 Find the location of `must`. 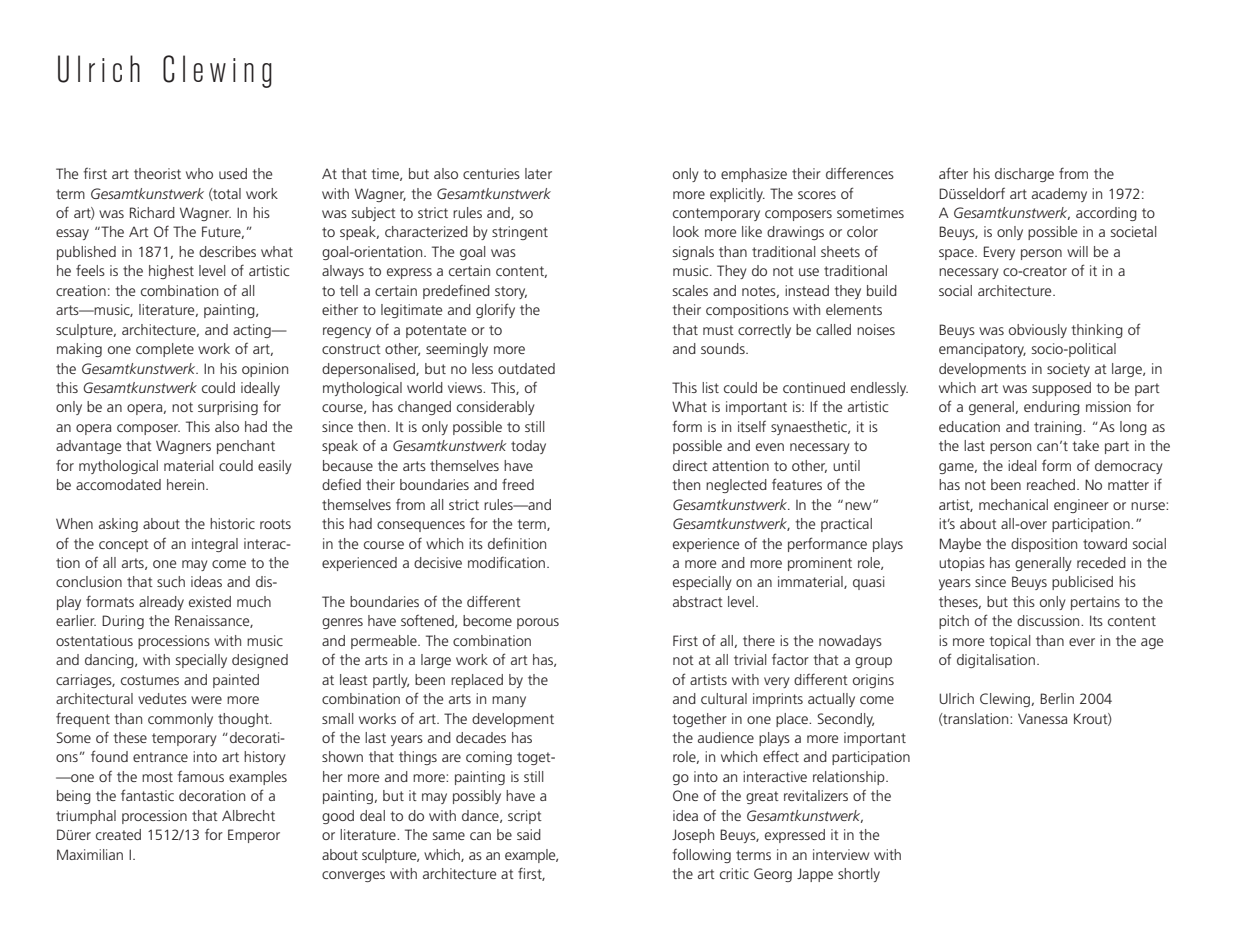

must is located at coordinates (718, 330).
